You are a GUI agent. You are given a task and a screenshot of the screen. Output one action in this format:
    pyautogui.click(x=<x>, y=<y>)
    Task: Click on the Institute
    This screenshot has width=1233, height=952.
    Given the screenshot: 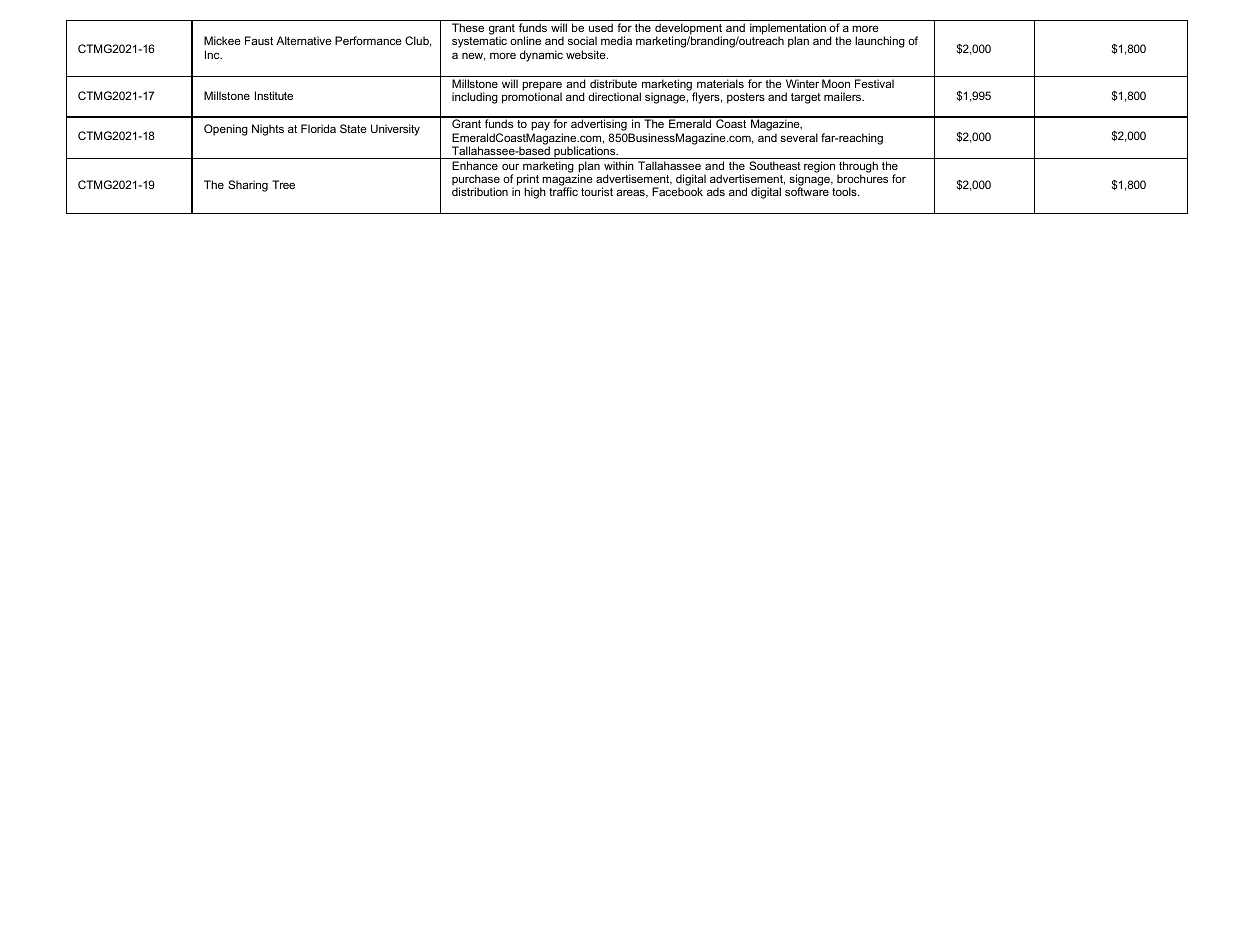 What is the action you would take?
    pyautogui.click(x=274, y=95)
